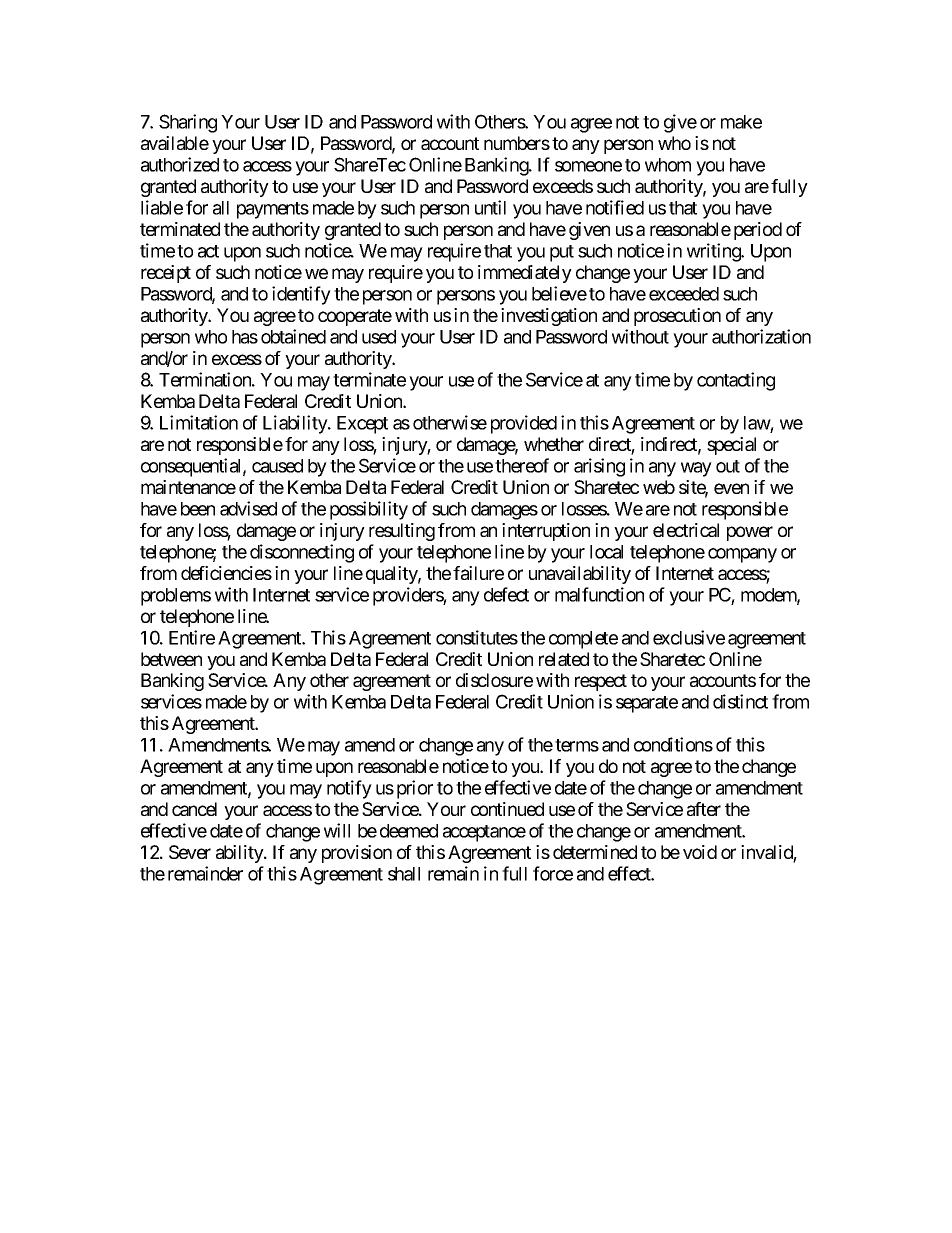 Image resolution: width=952 pixels, height=1233 pixels. I want to click on contacting, so click(736, 381).
